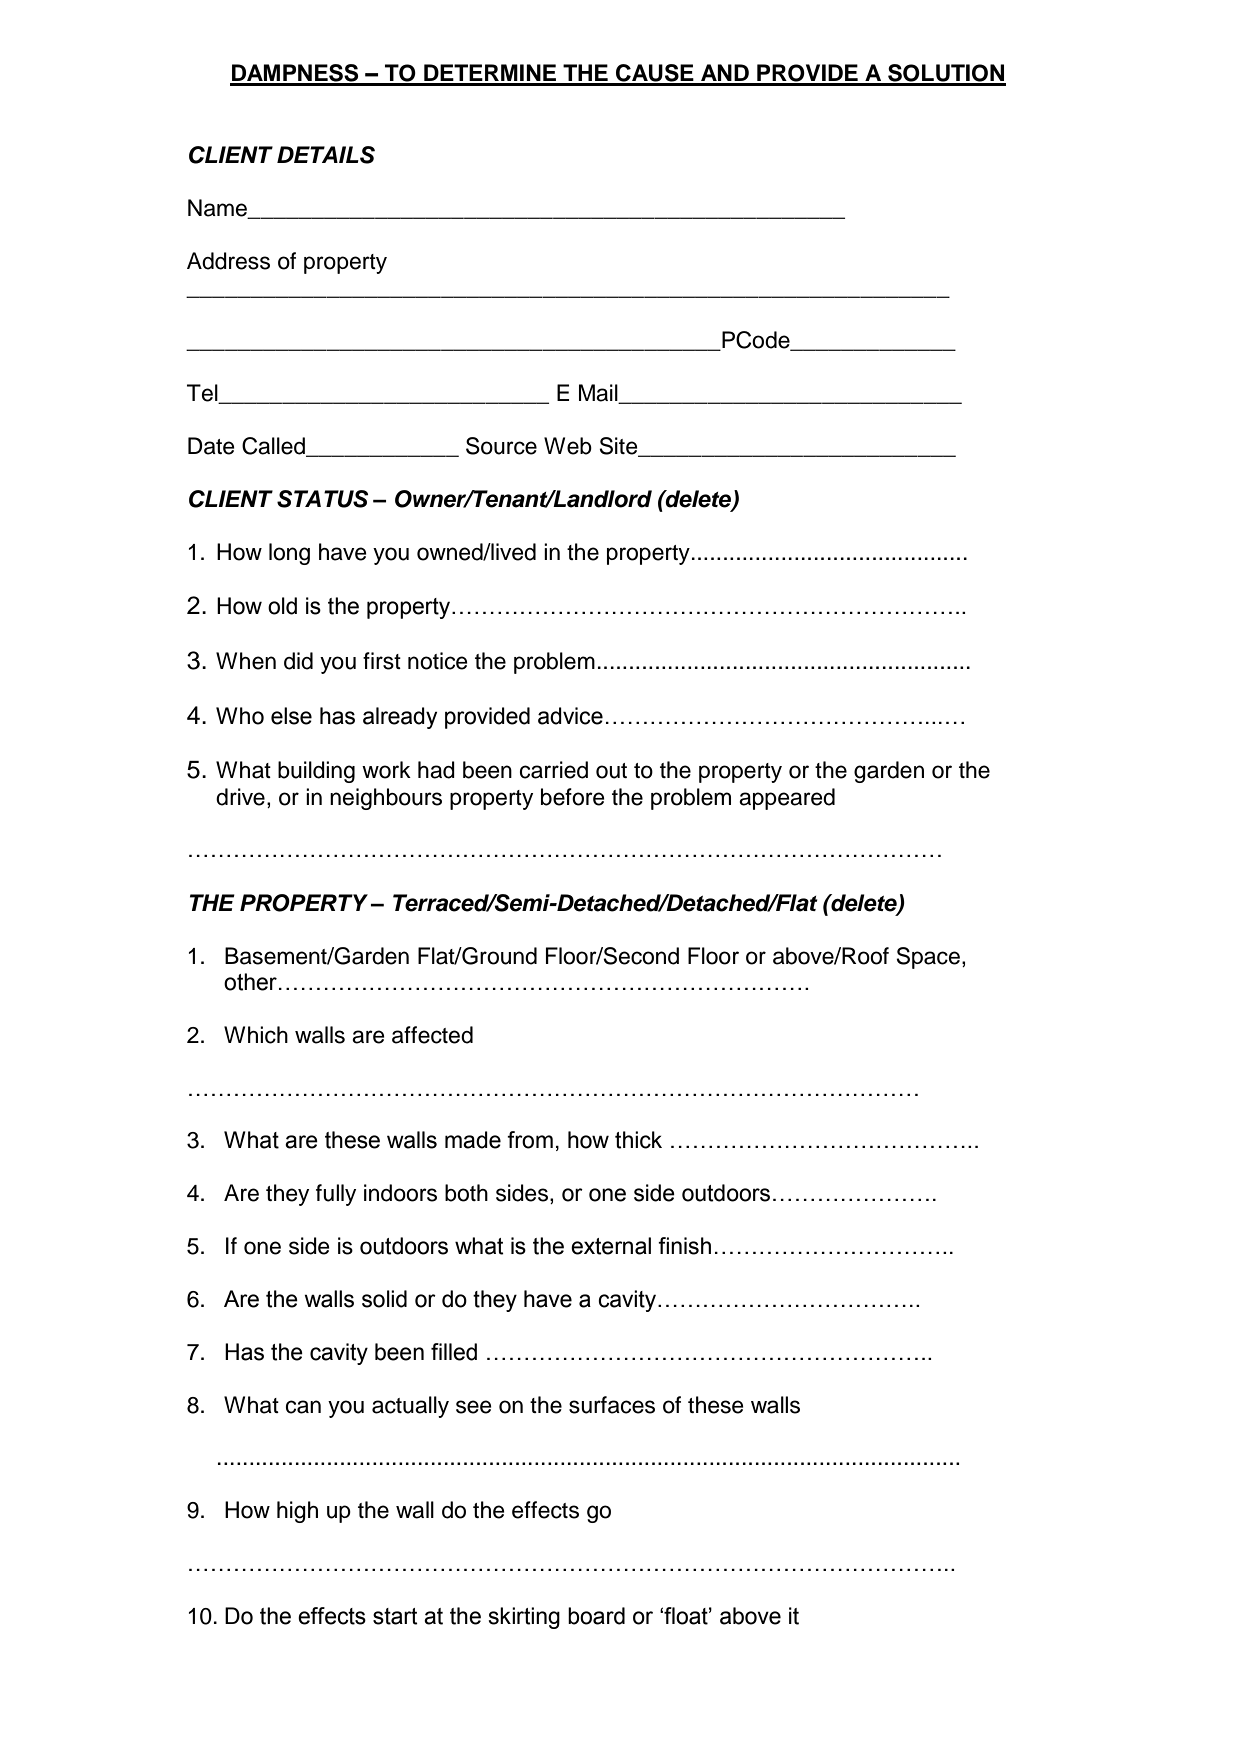  I want to click on surfaces, so click(612, 1405).
